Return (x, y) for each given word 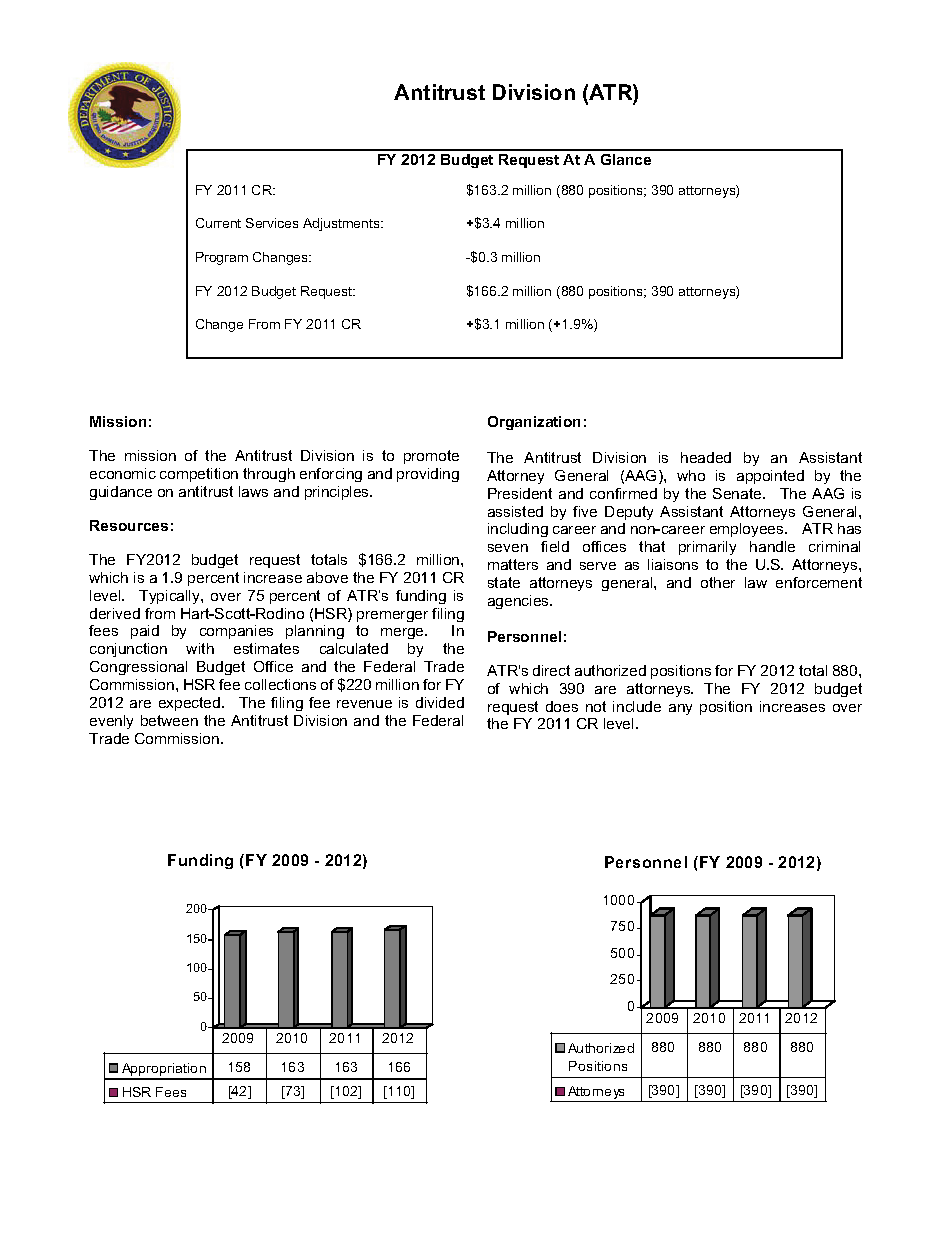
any (680, 709)
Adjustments (342, 224)
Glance (626, 159)
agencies (519, 602)
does (562, 706)
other (718, 582)
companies (236, 632)
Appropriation (164, 1071)
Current (218, 223)
